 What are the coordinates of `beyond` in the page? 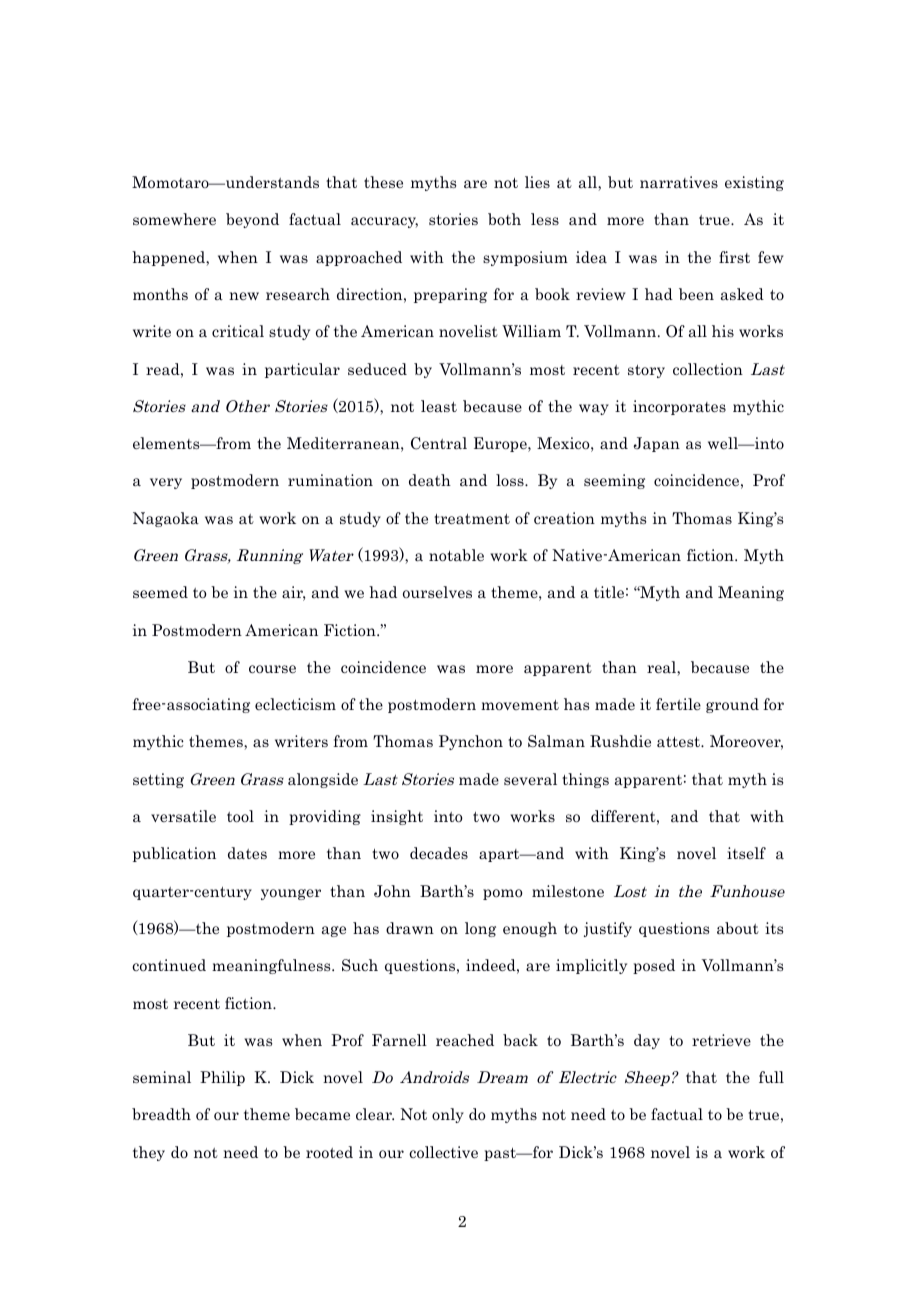 It's located at (252, 220).
